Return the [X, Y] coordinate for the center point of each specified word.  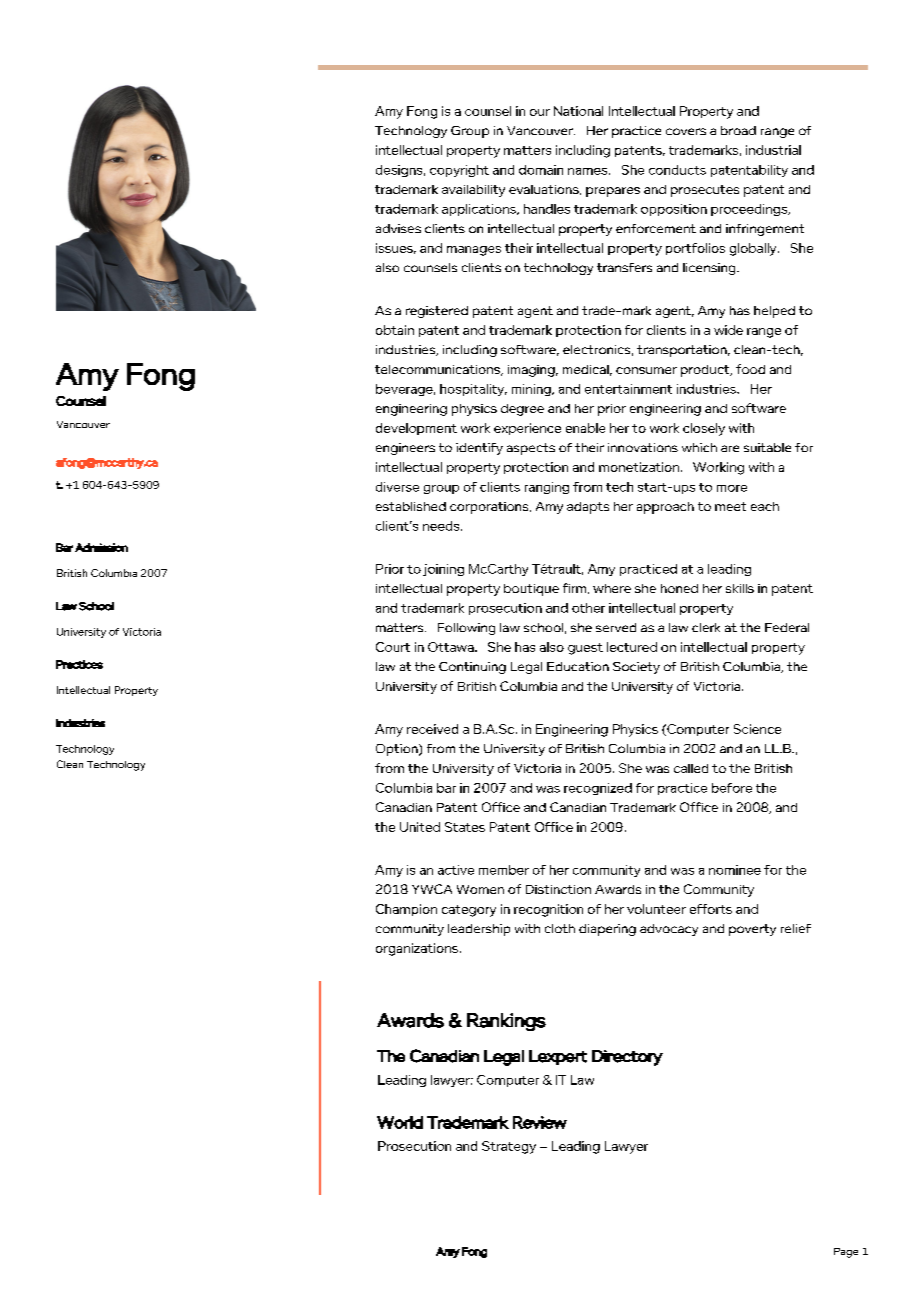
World [400, 1122]
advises [398, 228]
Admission [101, 547]
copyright [459, 171]
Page [846, 1253]
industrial [773, 150]
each [765, 506]
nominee [735, 870]
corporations [490, 508]
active [456, 870]
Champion [406, 910]
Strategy [509, 1147]
